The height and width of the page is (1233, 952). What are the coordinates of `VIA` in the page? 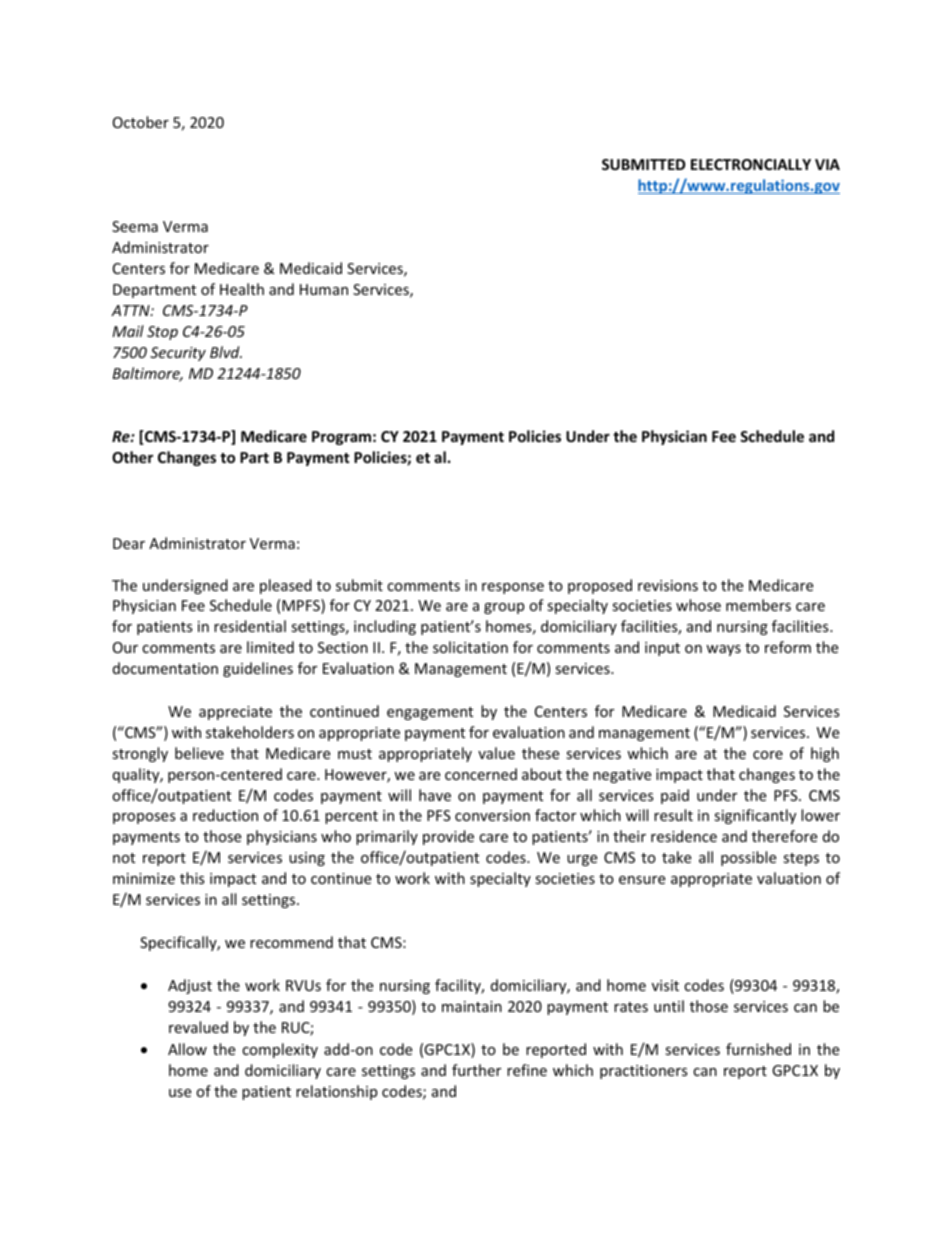 It's located at (827, 164).
